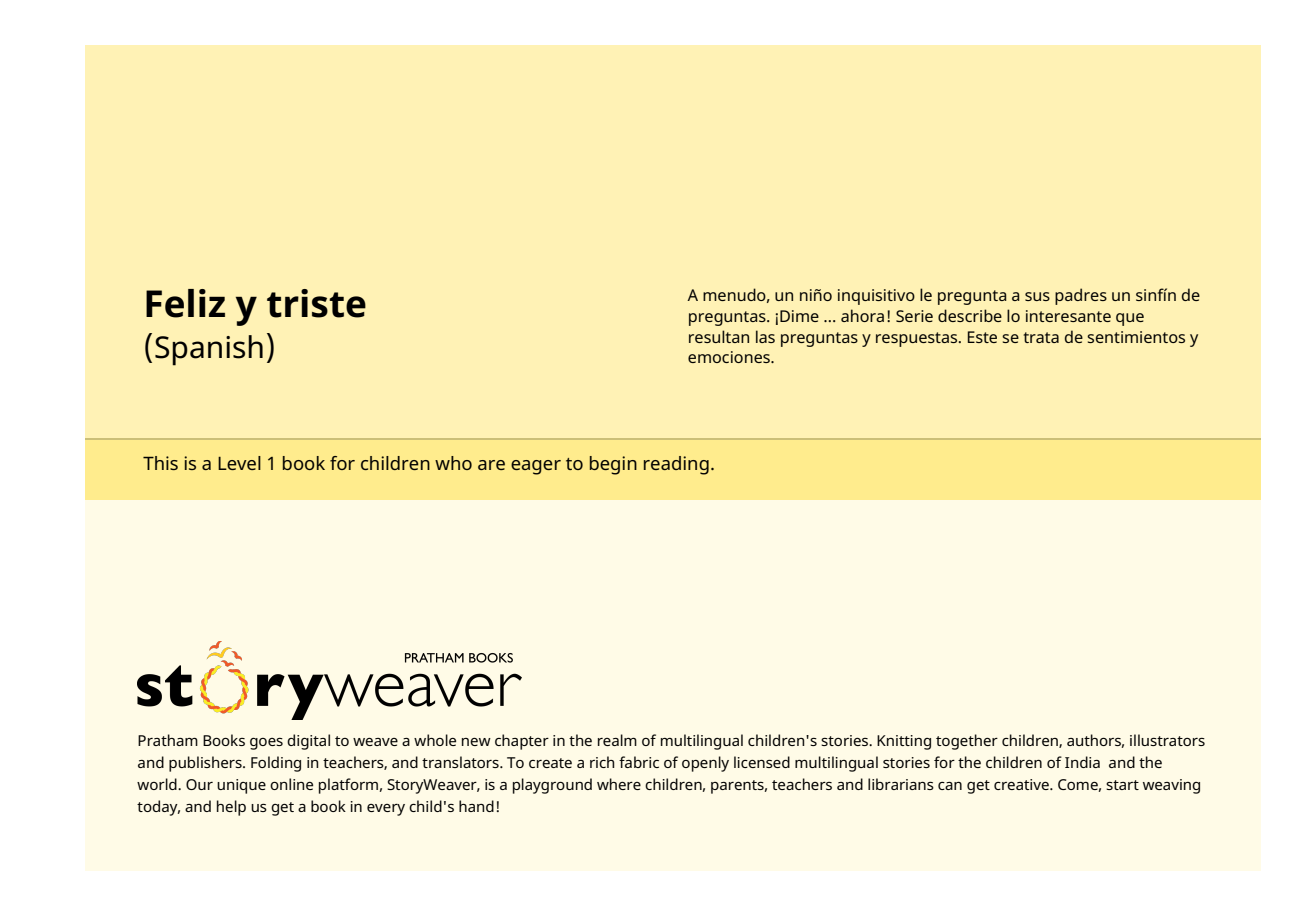 This screenshot has height=924, width=1308. I want to click on online, so click(291, 784).
